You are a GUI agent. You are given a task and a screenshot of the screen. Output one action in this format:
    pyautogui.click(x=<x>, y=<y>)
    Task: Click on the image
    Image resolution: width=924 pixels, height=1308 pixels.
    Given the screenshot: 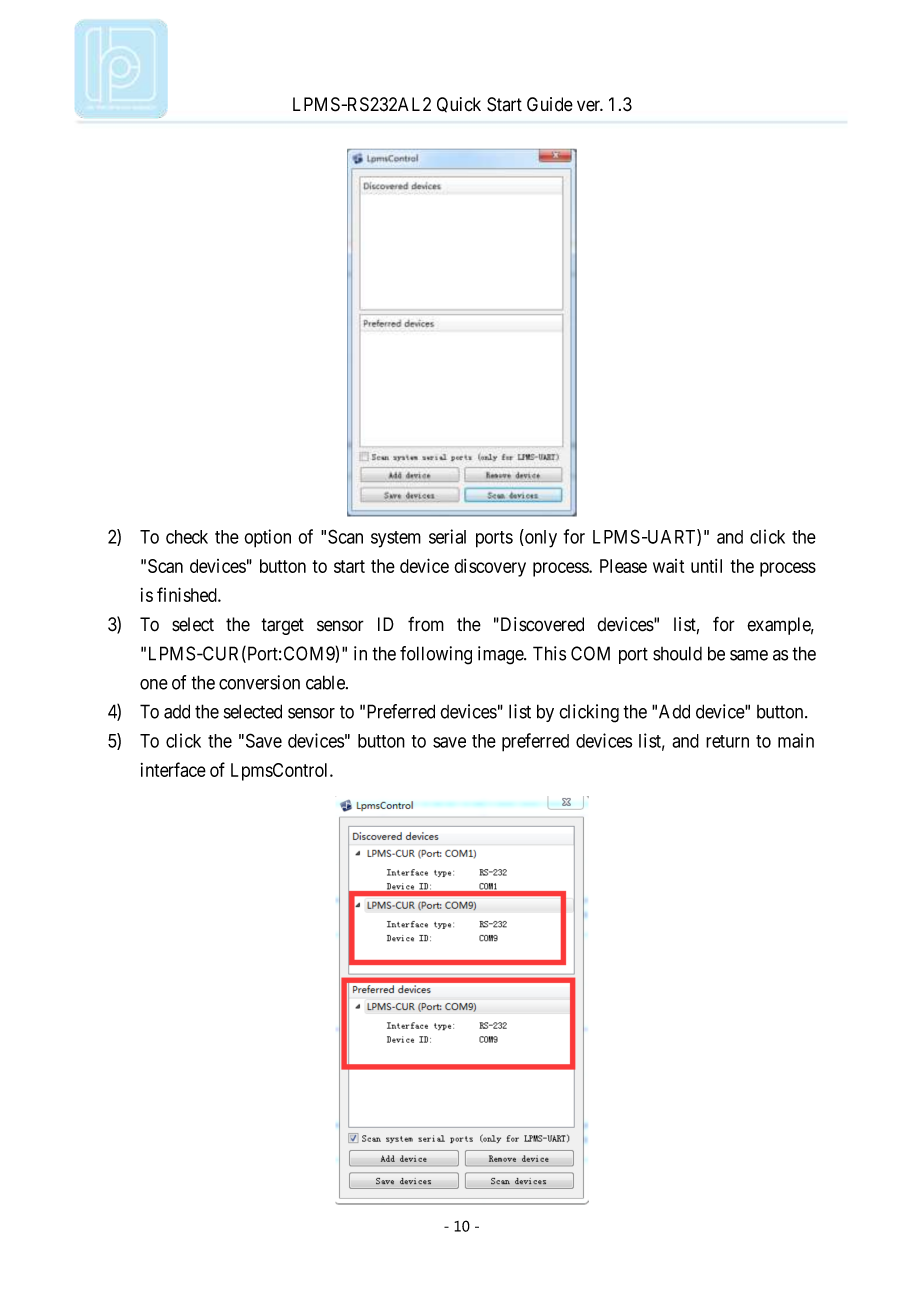 What is the action you would take?
    pyautogui.click(x=501, y=655)
